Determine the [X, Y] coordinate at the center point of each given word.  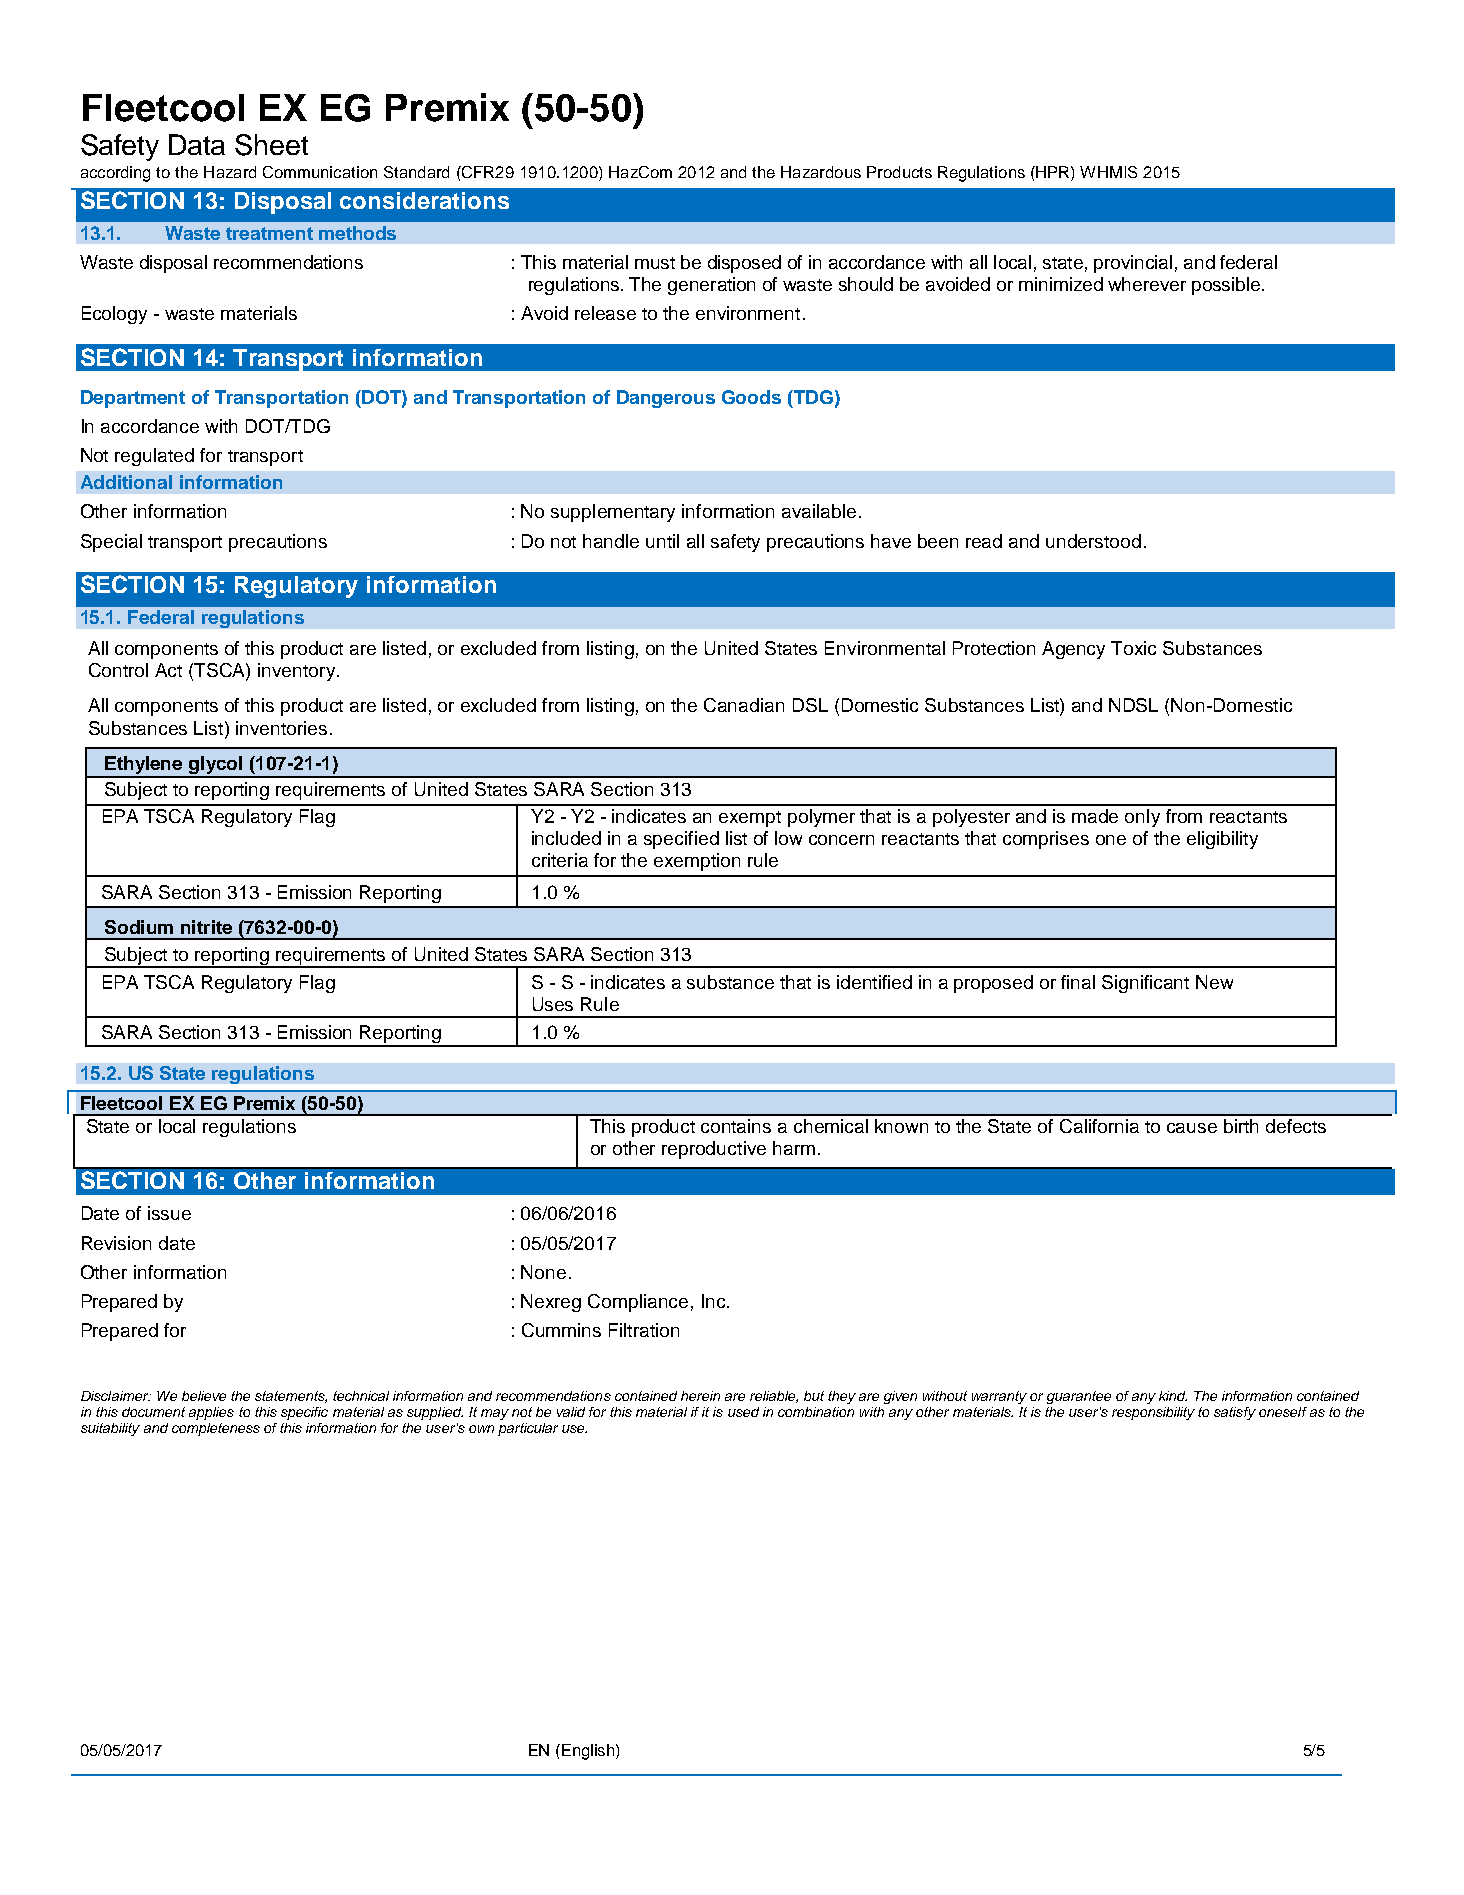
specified [681, 840]
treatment [269, 233]
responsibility [1153, 1413]
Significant [1145, 984]
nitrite [206, 927]
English [588, 1752]
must [655, 263]
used [743, 1412]
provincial [1133, 264]
